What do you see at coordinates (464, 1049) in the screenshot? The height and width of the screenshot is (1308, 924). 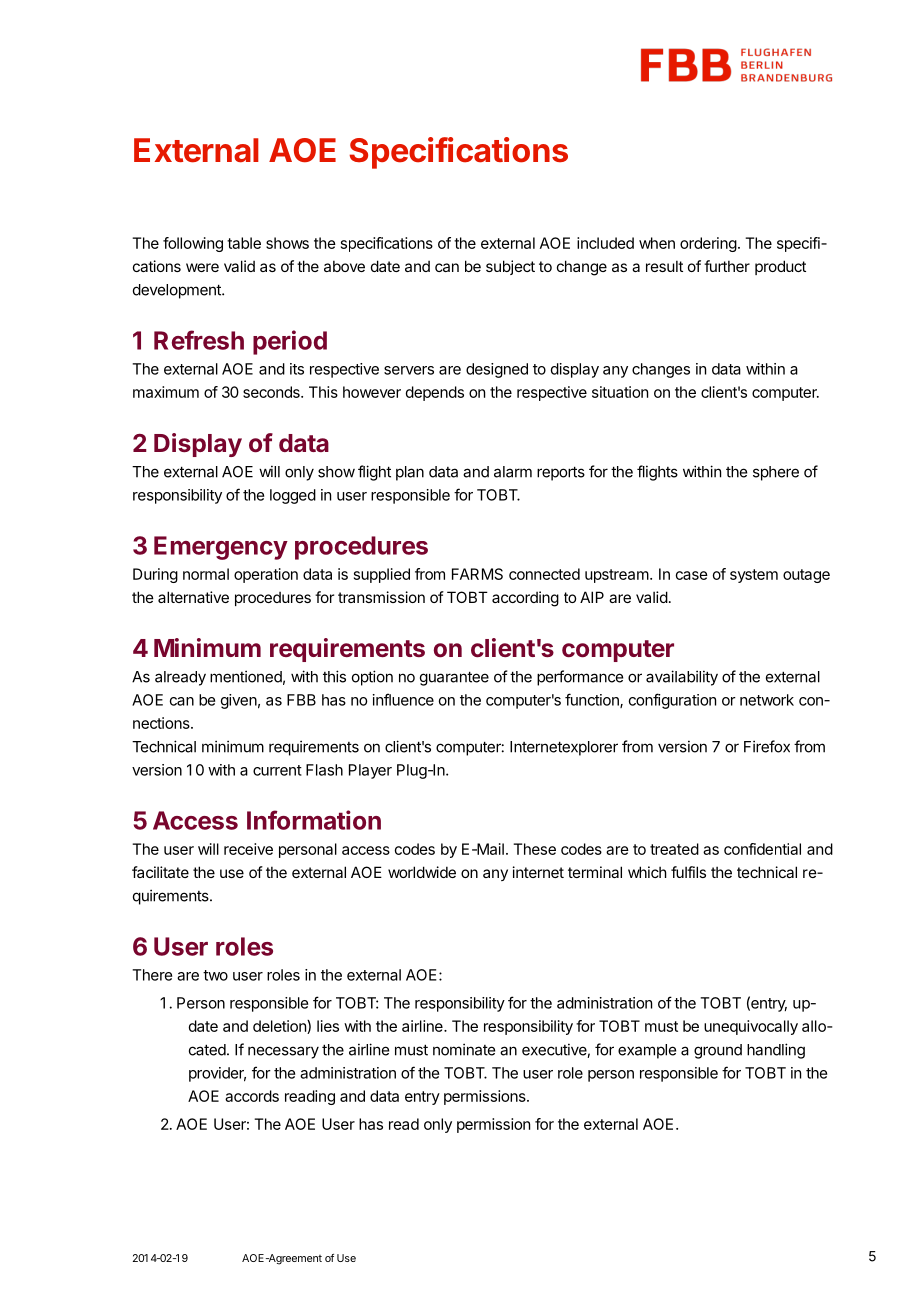 I see `nominate` at bounding box center [464, 1049].
